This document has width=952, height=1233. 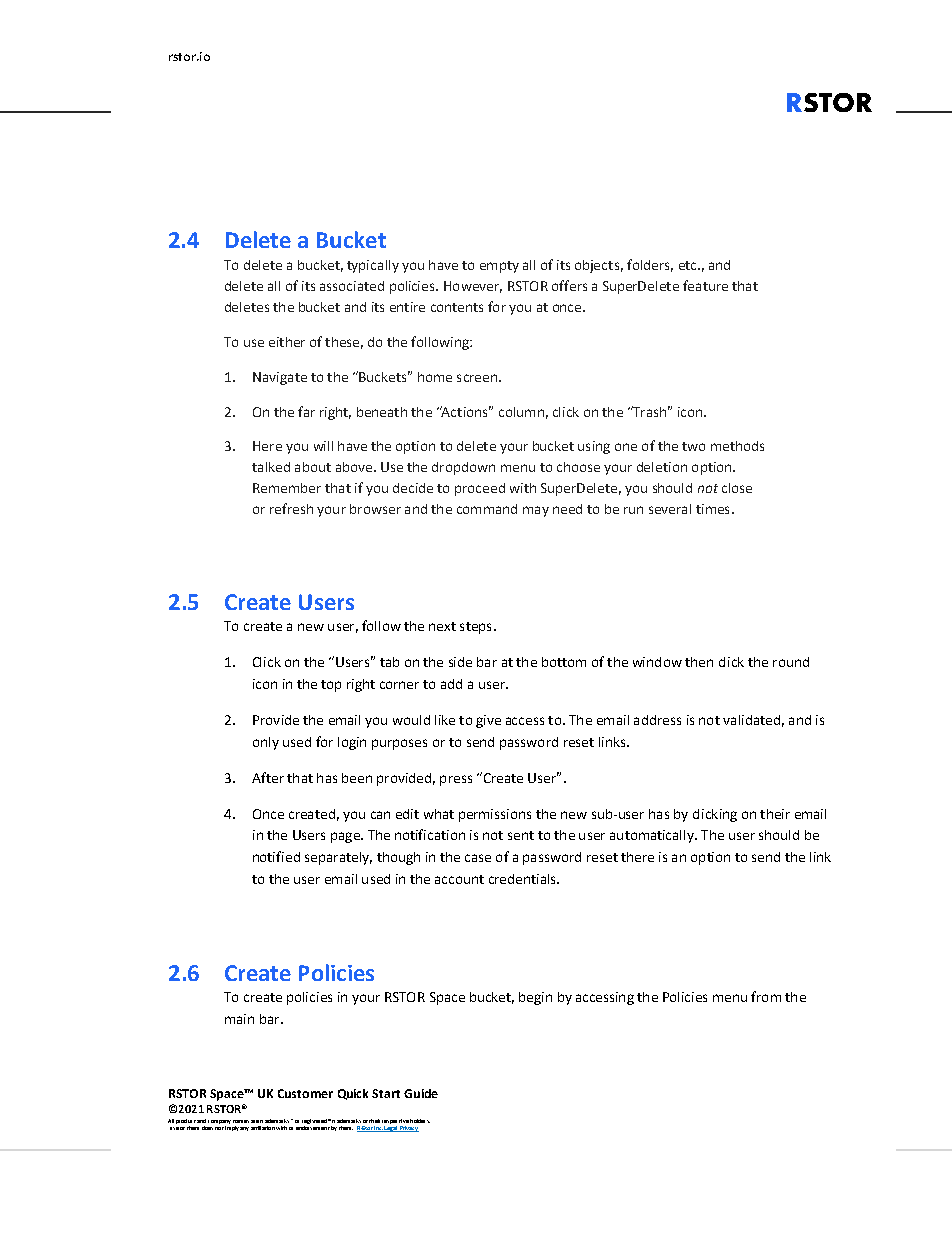 What do you see at coordinates (255, 1121) in the document?
I see `are` at bounding box center [255, 1121].
